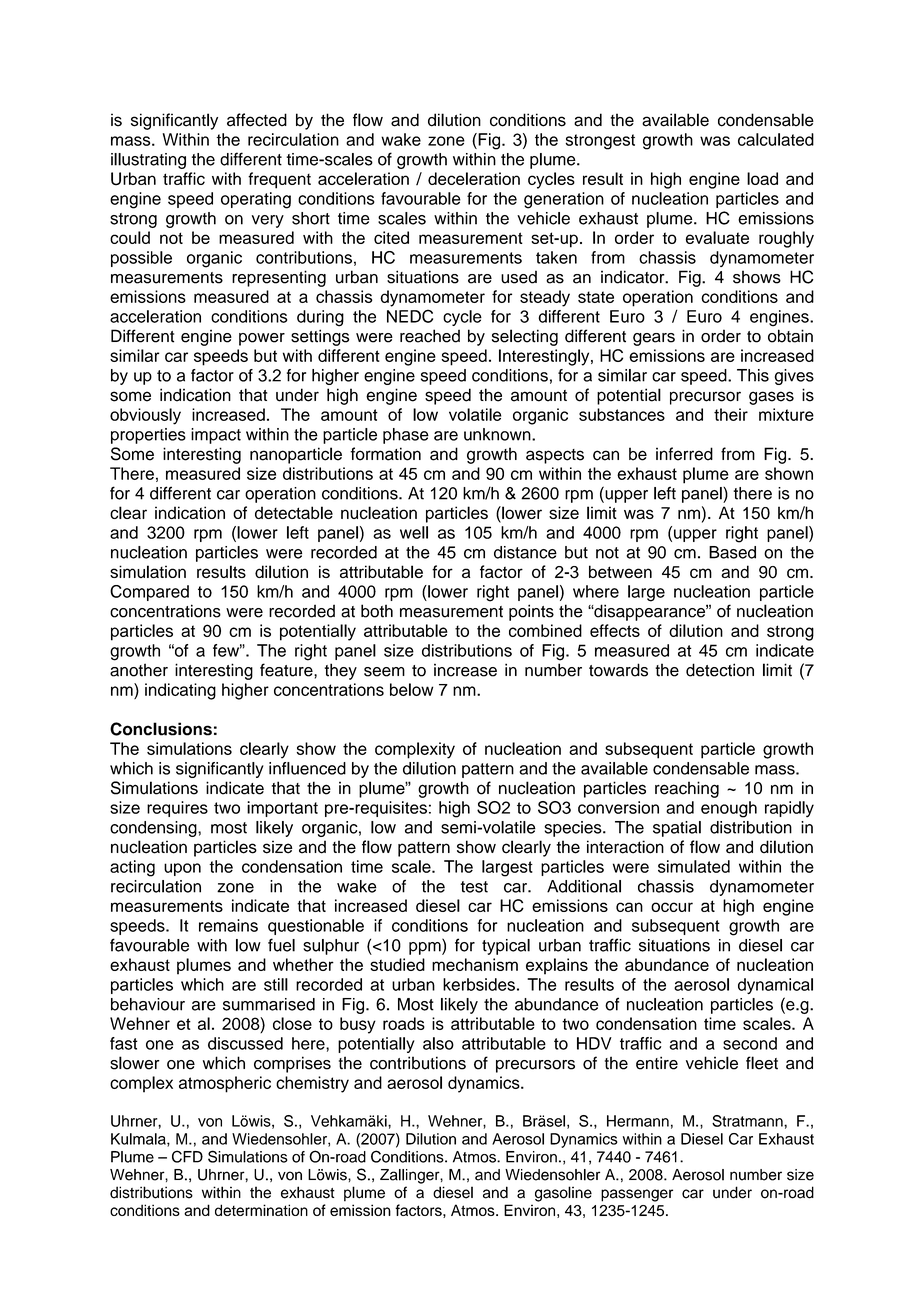 The height and width of the screenshot is (1308, 924). I want to click on inferred, so click(684, 454).
